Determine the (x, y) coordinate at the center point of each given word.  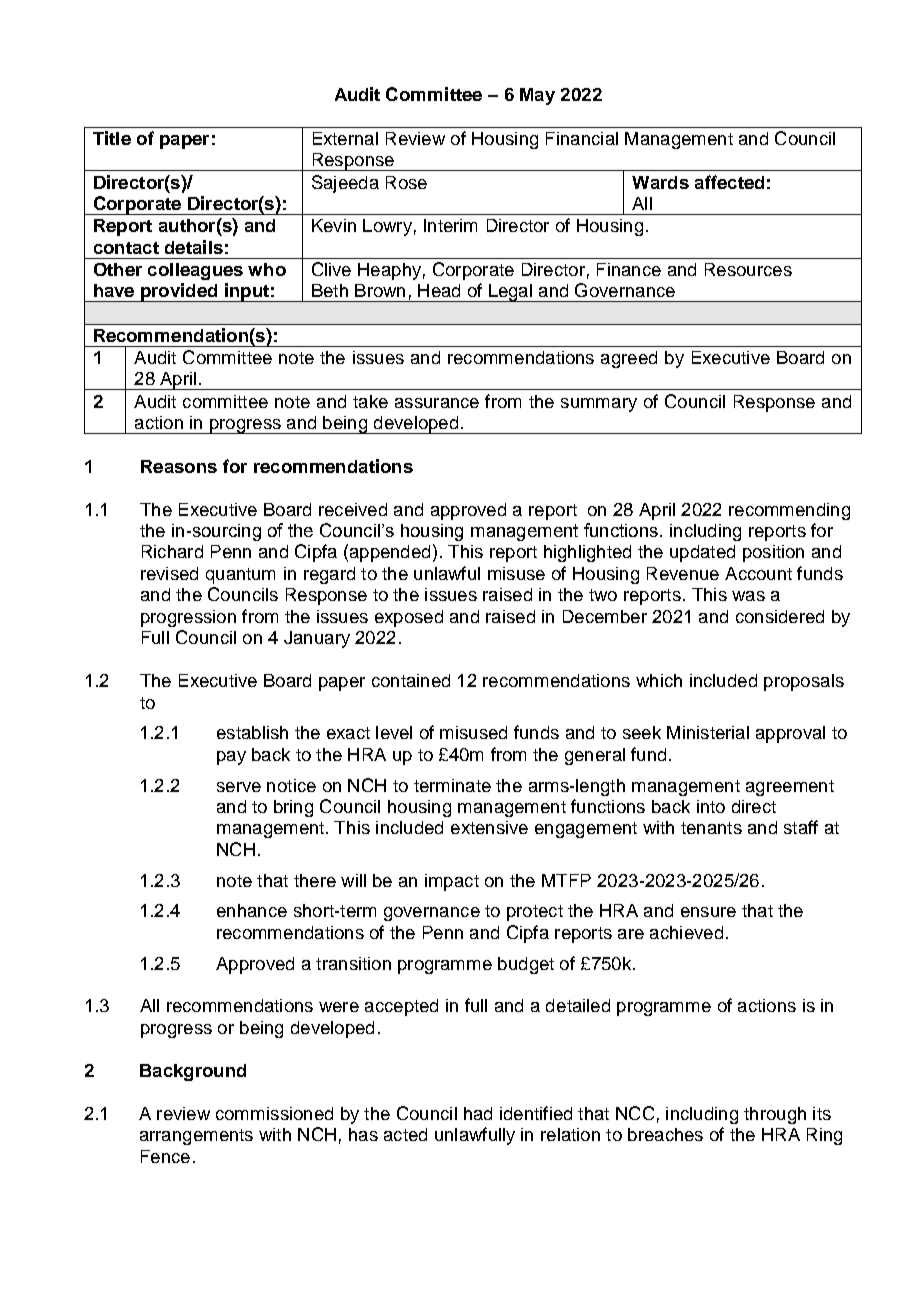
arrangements (196, 1137)
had (478, 1113)
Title (112, 138)
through (775, 1115)
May (537, 96)
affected (729, 182)
